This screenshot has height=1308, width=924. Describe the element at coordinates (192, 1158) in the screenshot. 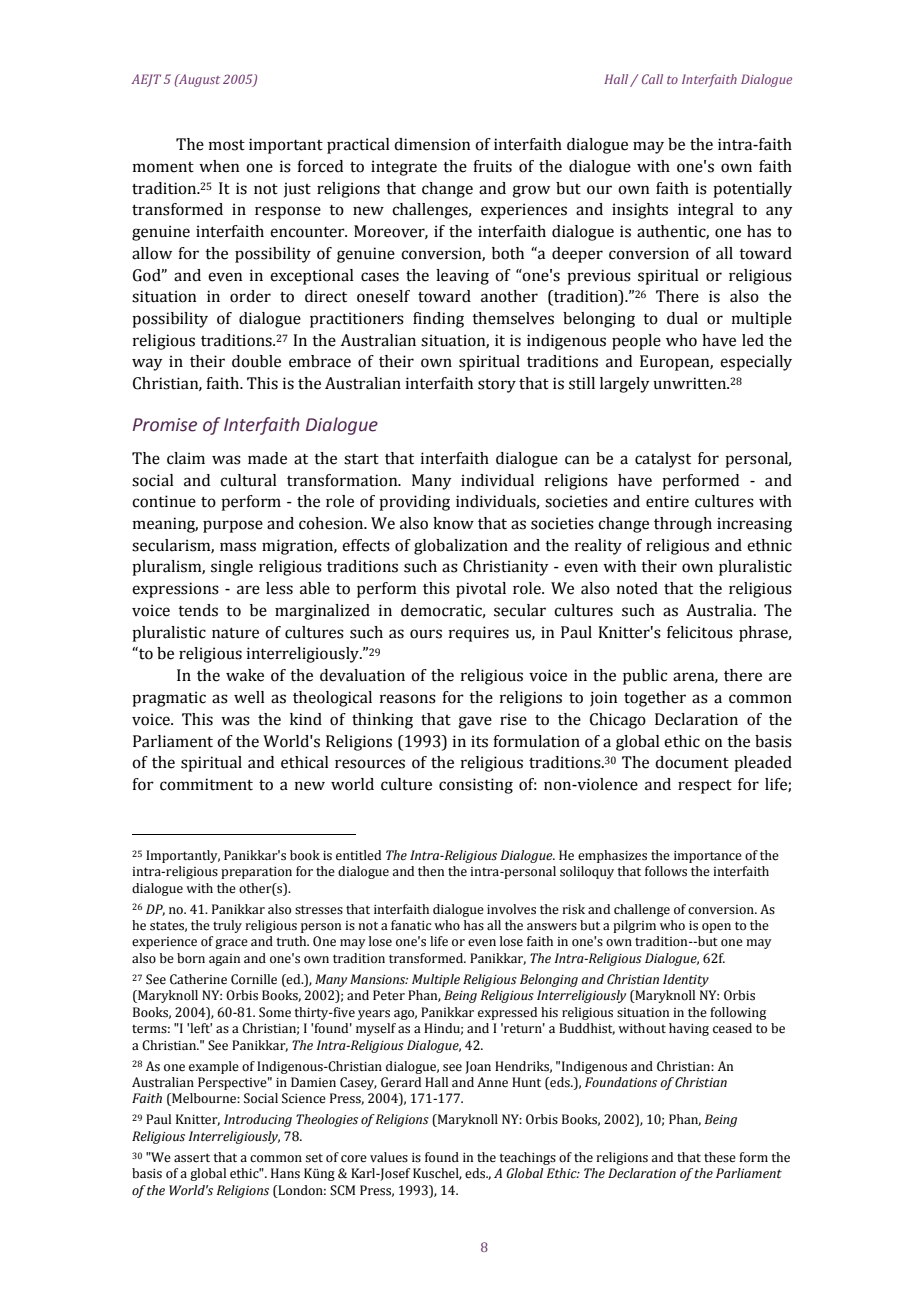

I see `assert` at that location.
